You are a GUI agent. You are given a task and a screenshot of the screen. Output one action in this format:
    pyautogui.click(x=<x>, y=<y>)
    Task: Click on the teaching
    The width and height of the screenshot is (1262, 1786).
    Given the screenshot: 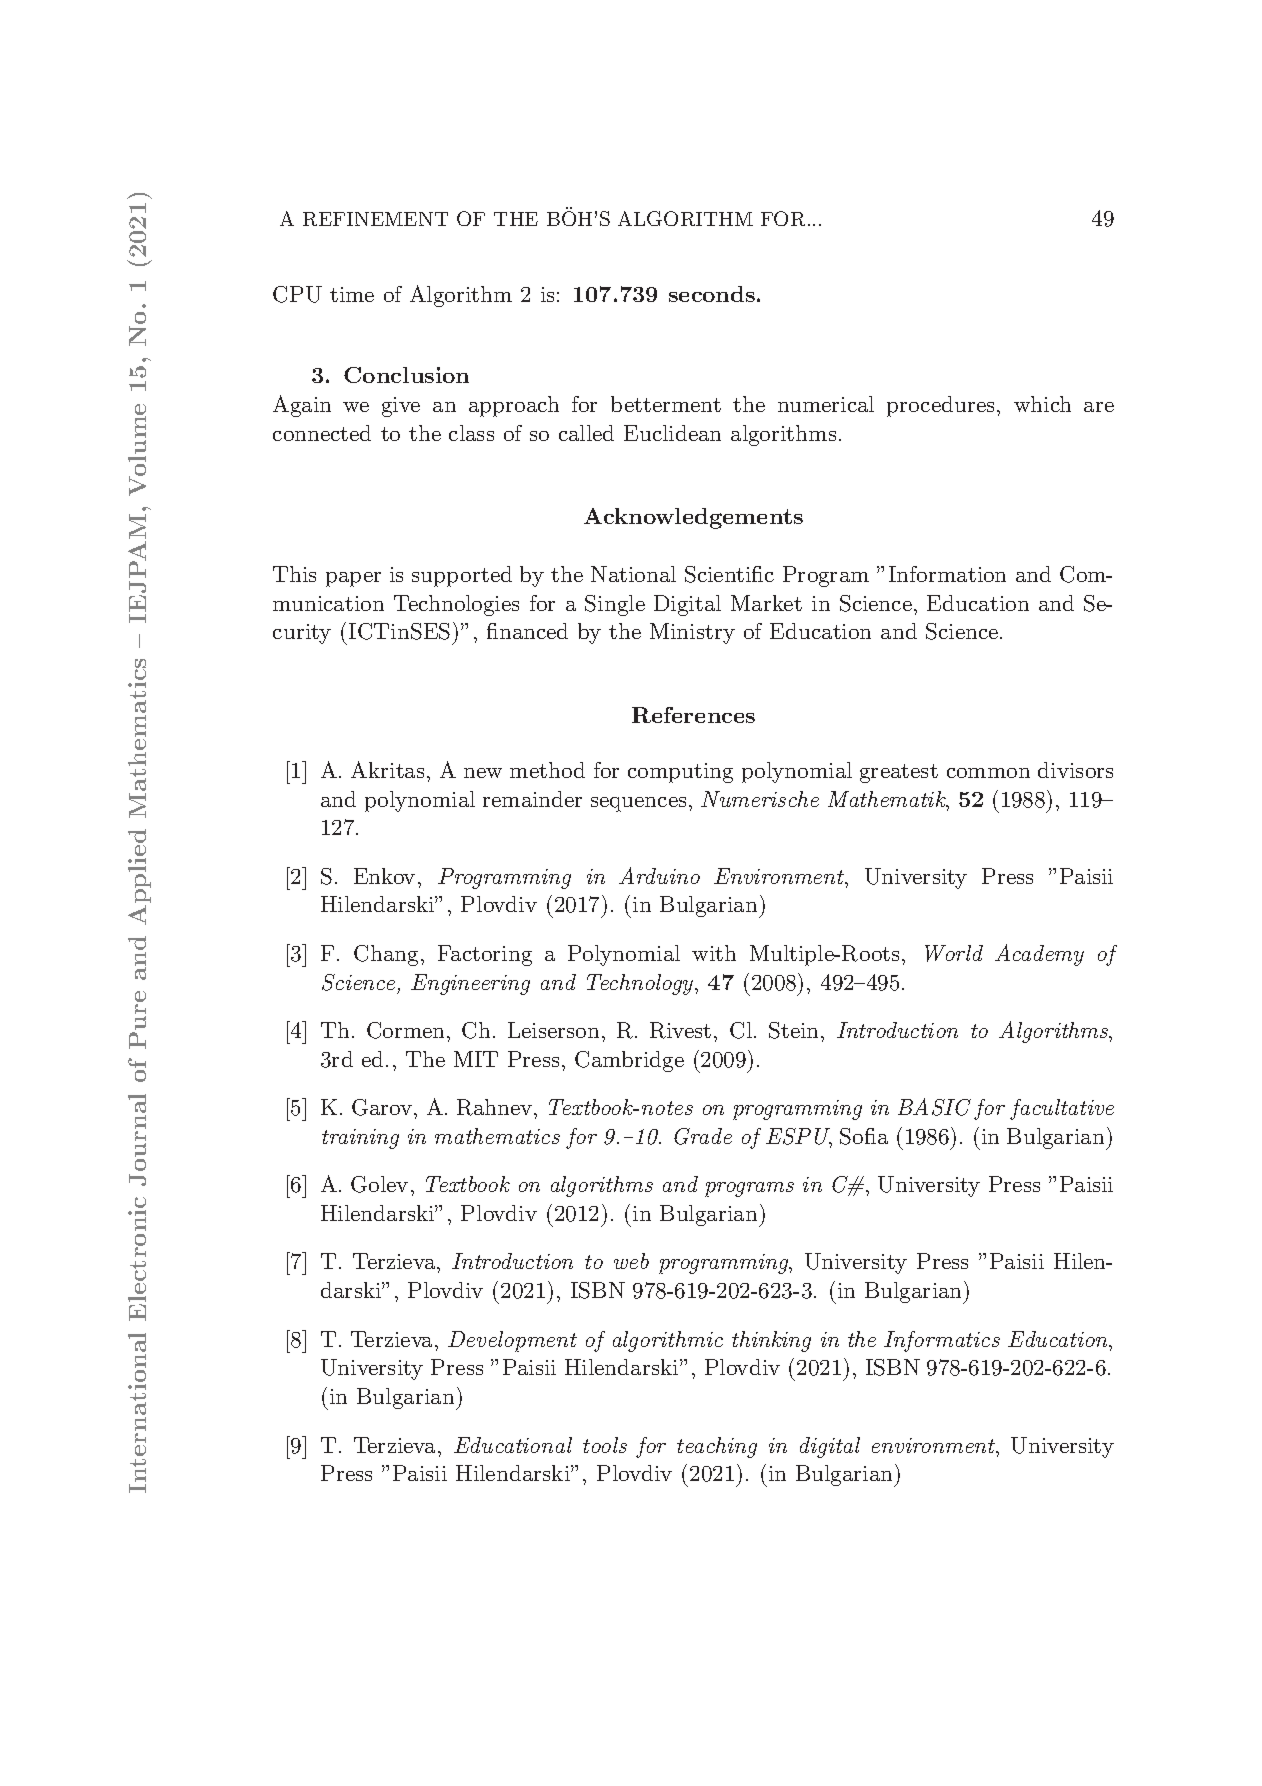 What is the action you would take?
    pyautogui.click(x=717, y=1447)
